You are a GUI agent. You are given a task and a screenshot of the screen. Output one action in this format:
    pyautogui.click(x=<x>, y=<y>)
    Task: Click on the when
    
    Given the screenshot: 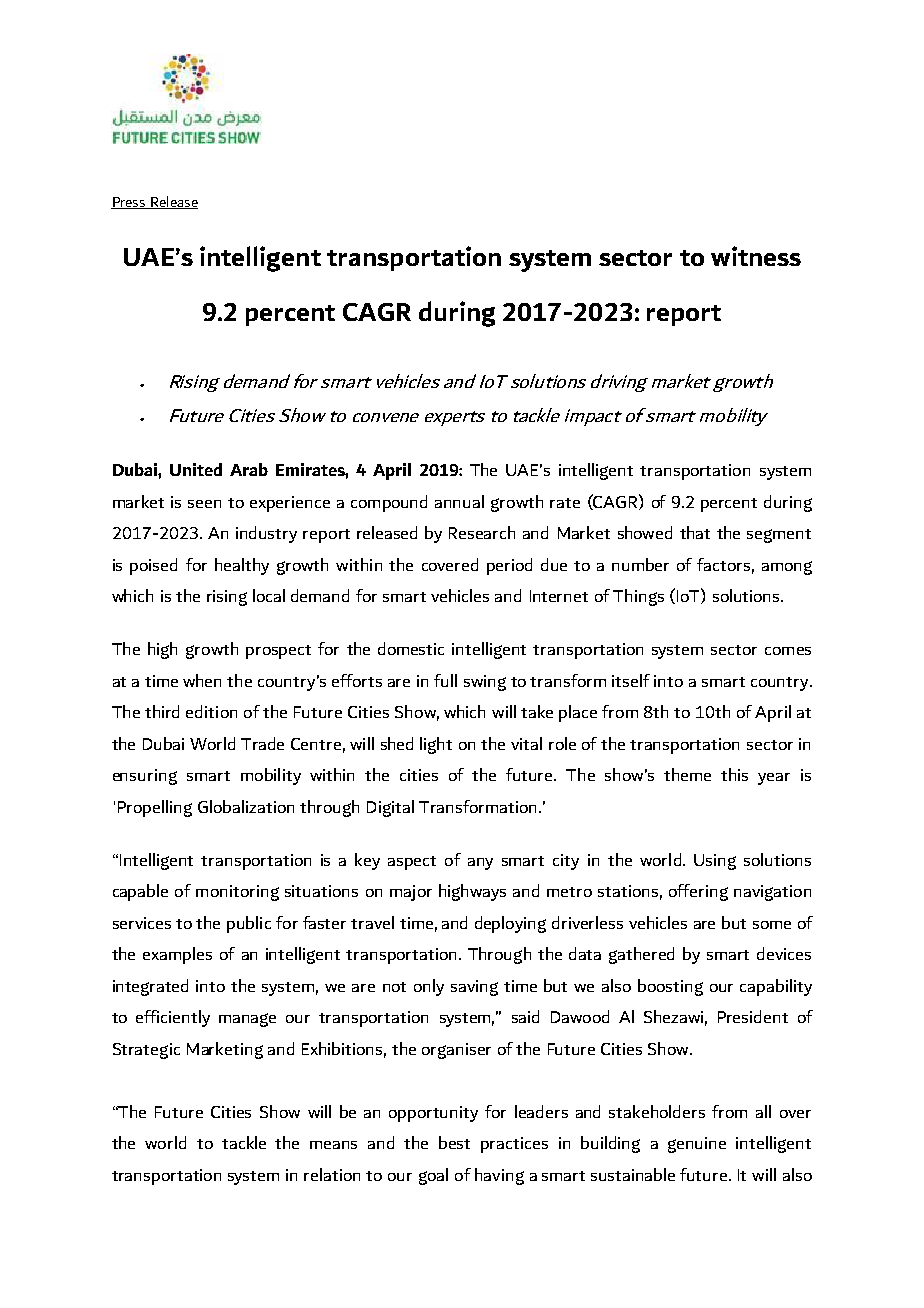 What is the action you would take?
    pyautogui.click(x=202, y=680)
